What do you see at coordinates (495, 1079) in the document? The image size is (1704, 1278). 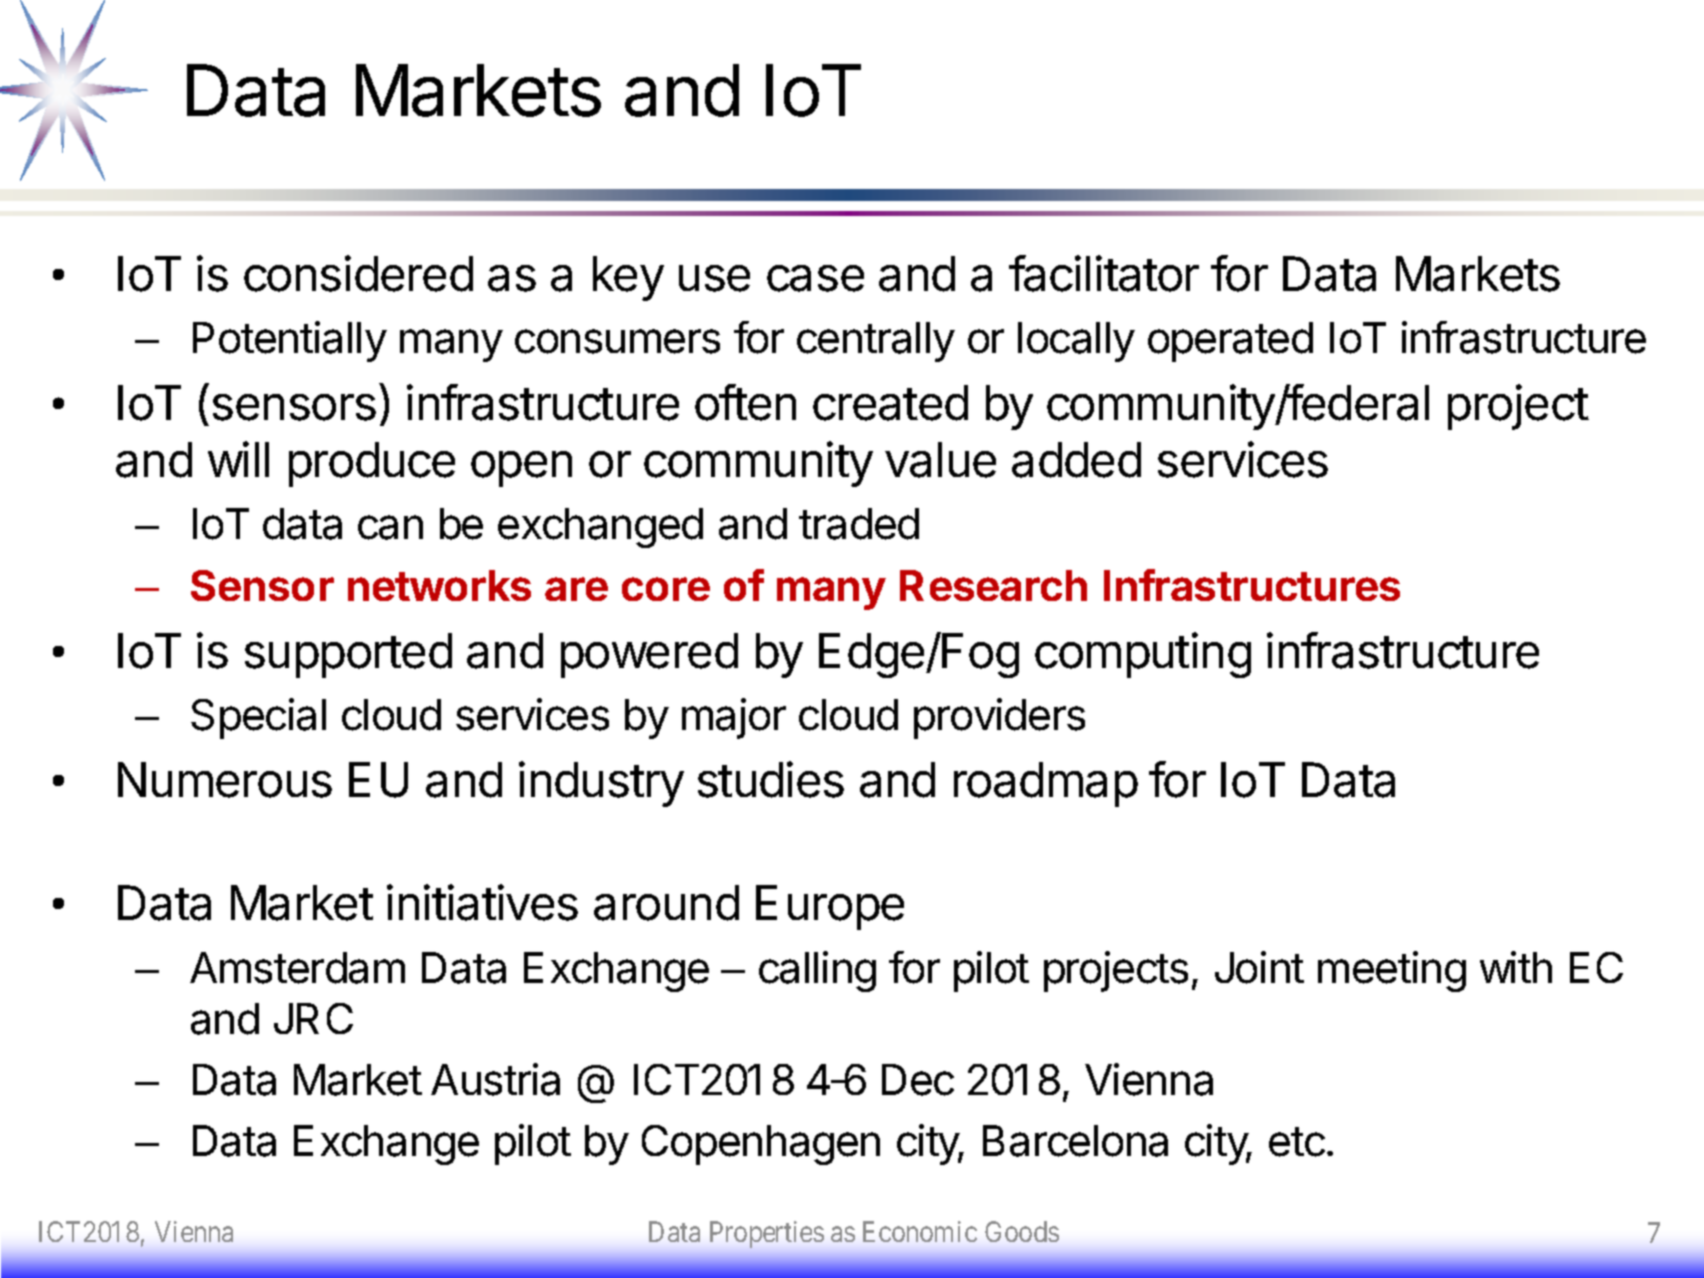 I see `Austria` at bounding box center [495, 1079].
